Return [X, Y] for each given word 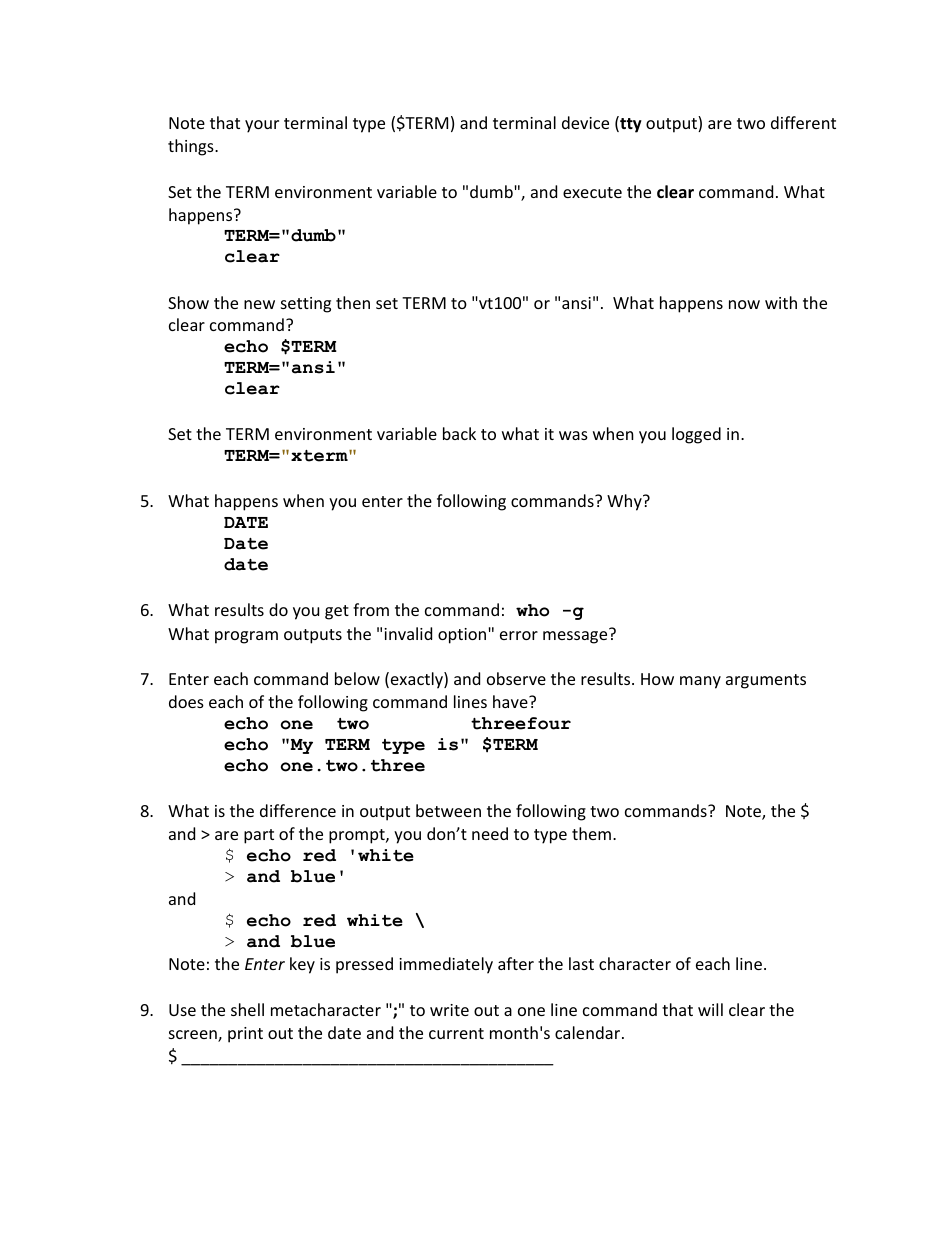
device [585, 122]
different [803, 122]
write [449, 1010]
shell [247, 1009]
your [262, 126]
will [710, 1009]
